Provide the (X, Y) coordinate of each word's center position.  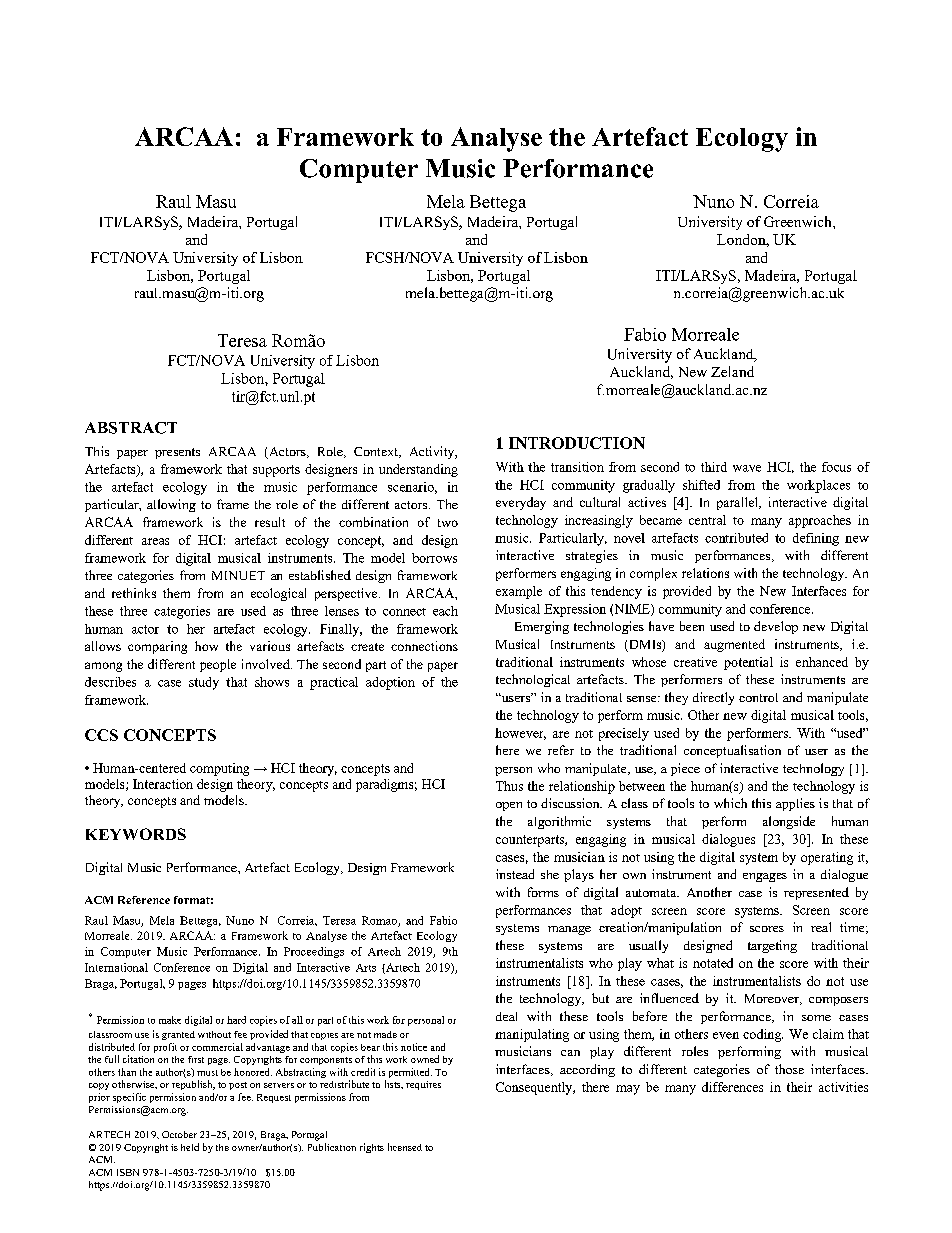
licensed (405, 1147)
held (190, 1147)
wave (747, 468)
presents (177, 453)
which (730, 803)
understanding (418, 470)
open (509, 806)
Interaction (163, 784)
